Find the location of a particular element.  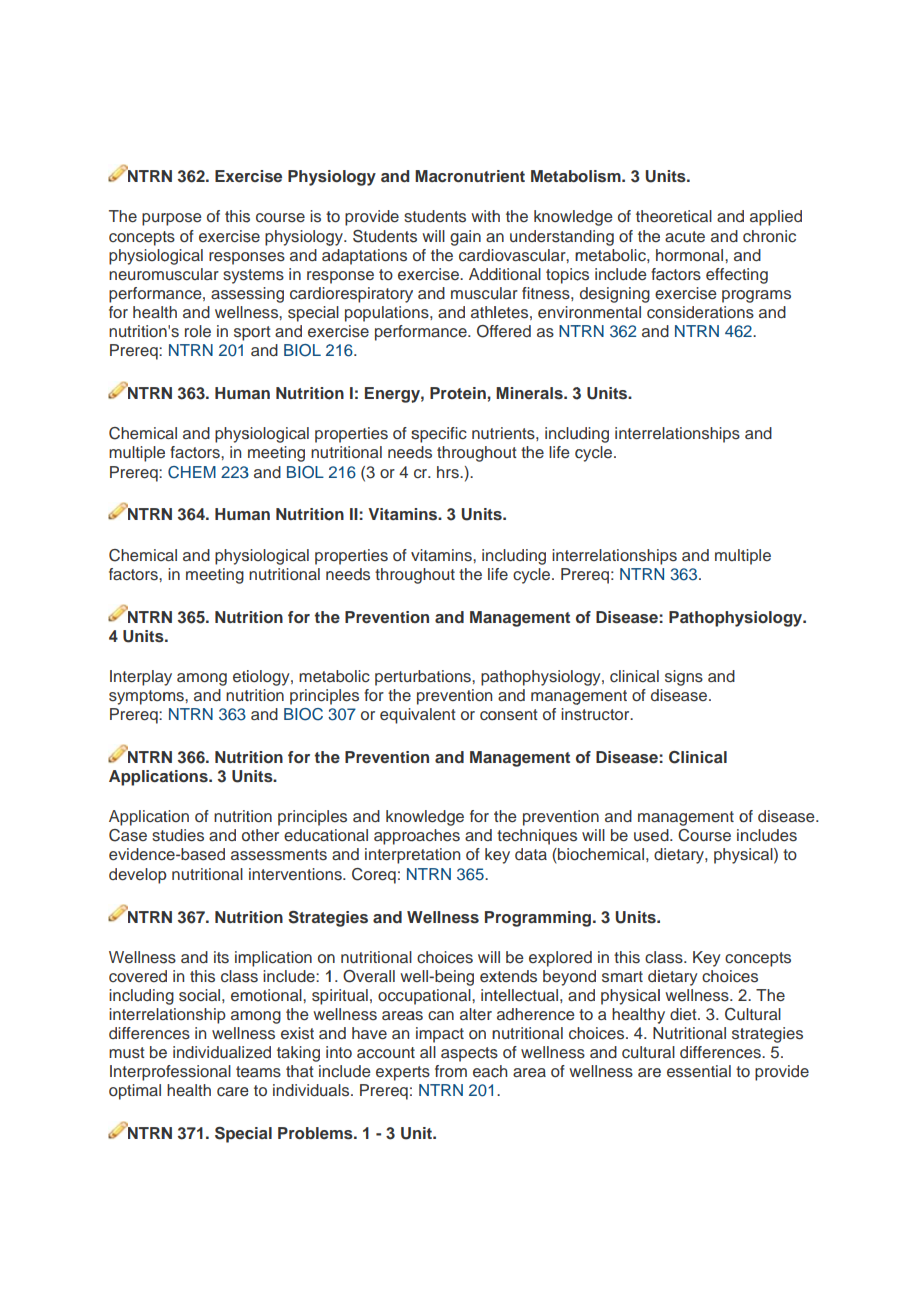

signs is located at coordinates (684, 678).
